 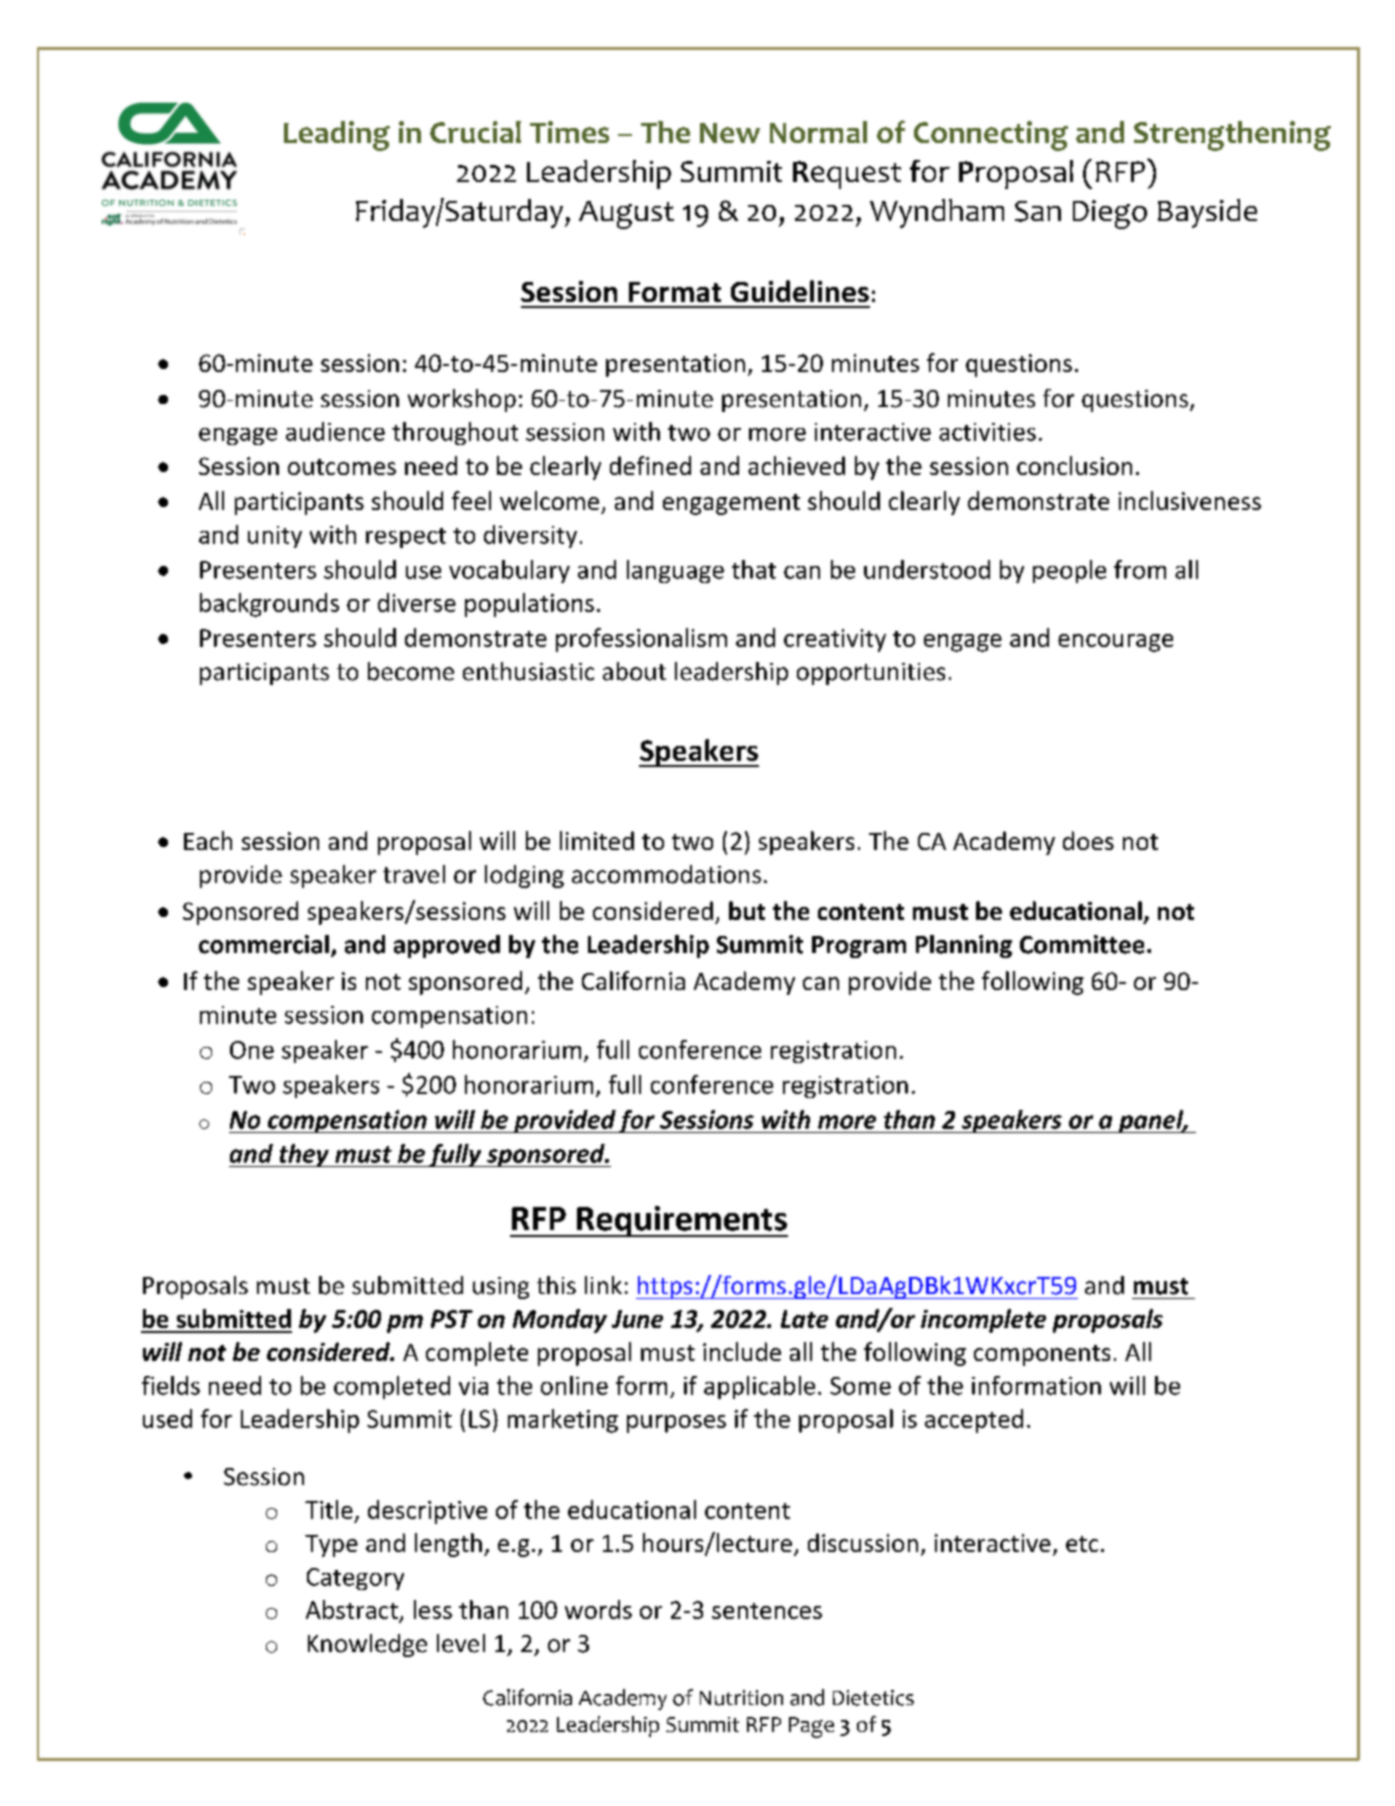 I want to click on Diego, so click(x=1110, y=214).
